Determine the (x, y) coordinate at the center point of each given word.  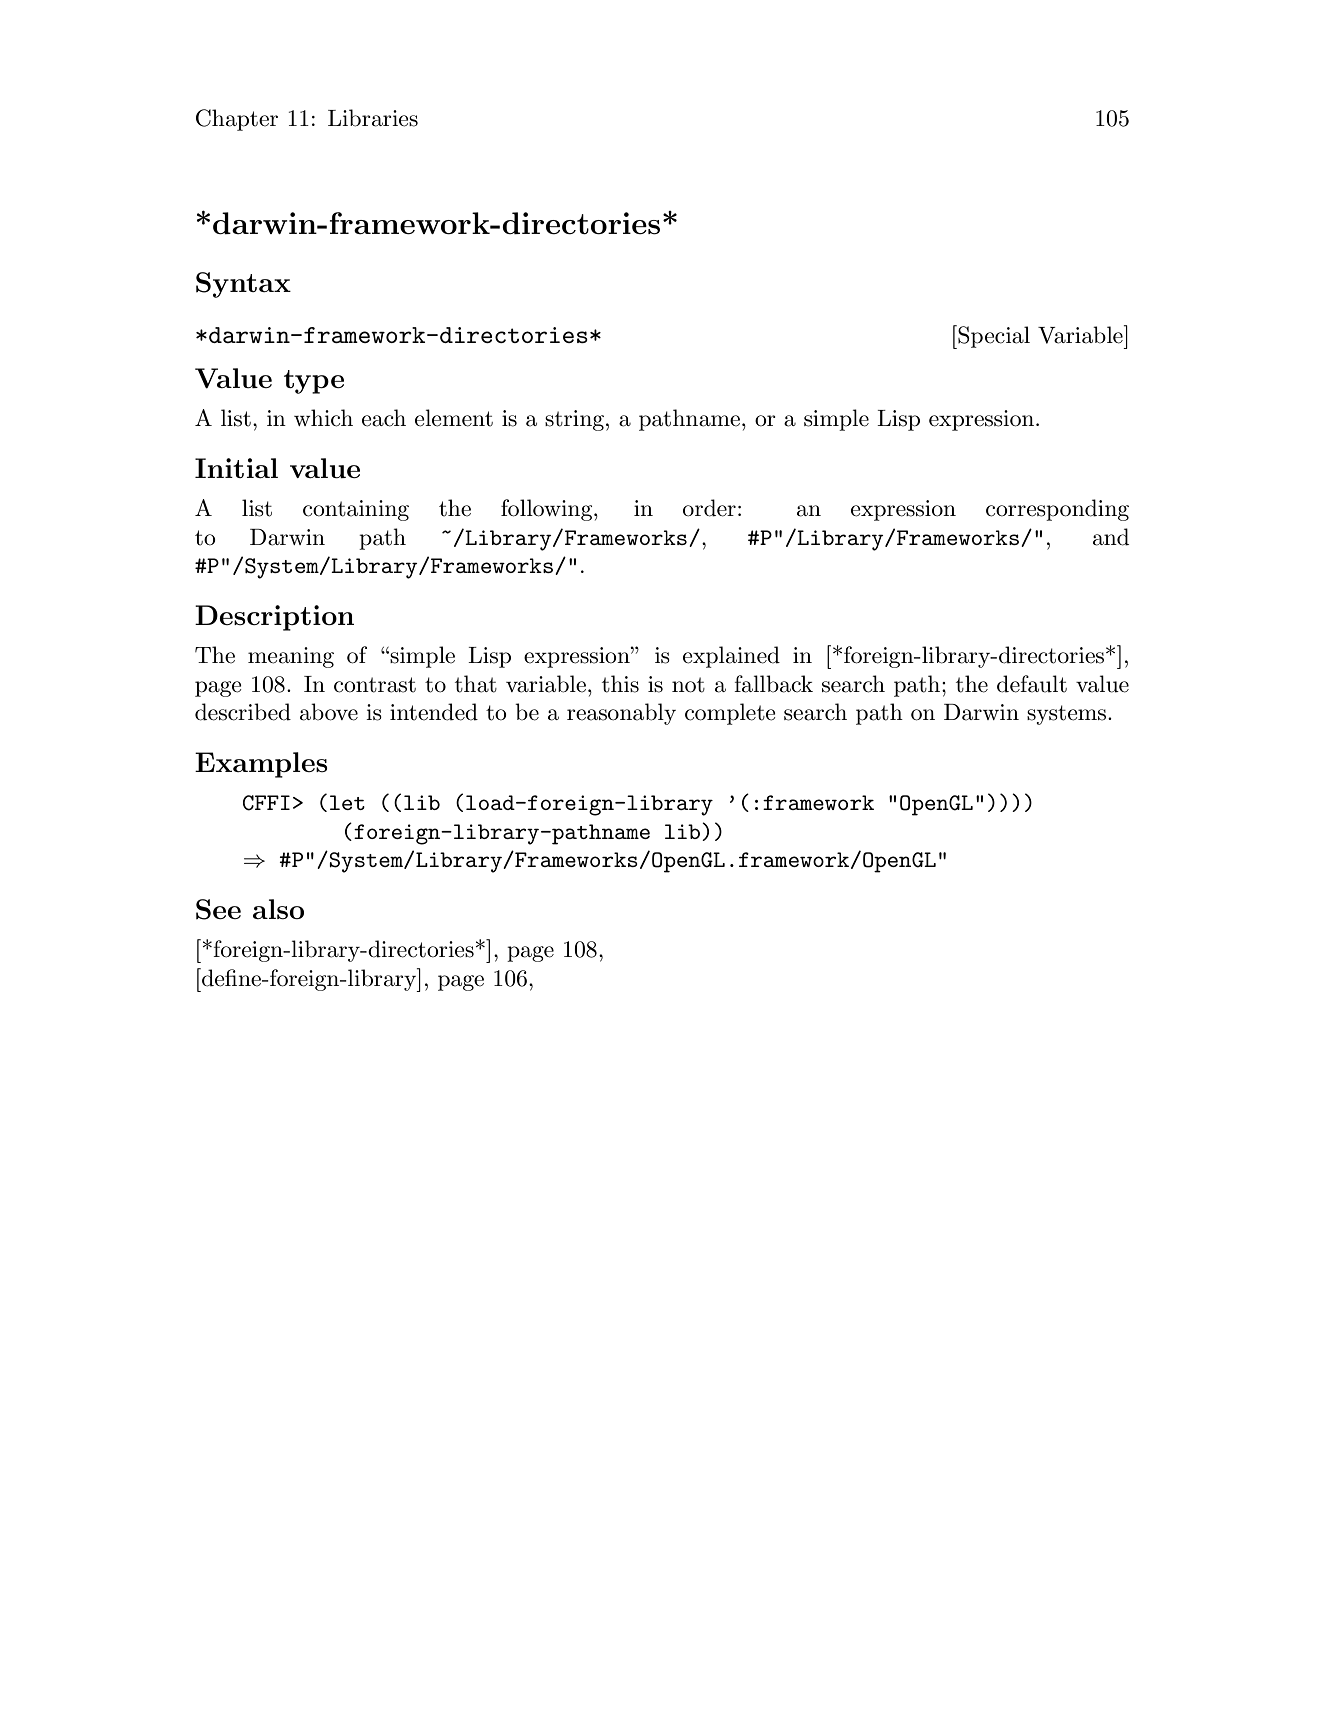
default (1032, 684)
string (574, 420)
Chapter (237, 120)
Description (274, 618)
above (329, 712)
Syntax (243, 285)
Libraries (373, 118)
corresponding (1057, 510)
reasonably (621, 714)
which (323, 418)
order (709, 508)
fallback (773, 684)
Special (993, 337)
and (1111, 537)
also (278, 909)
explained (731, 657)
